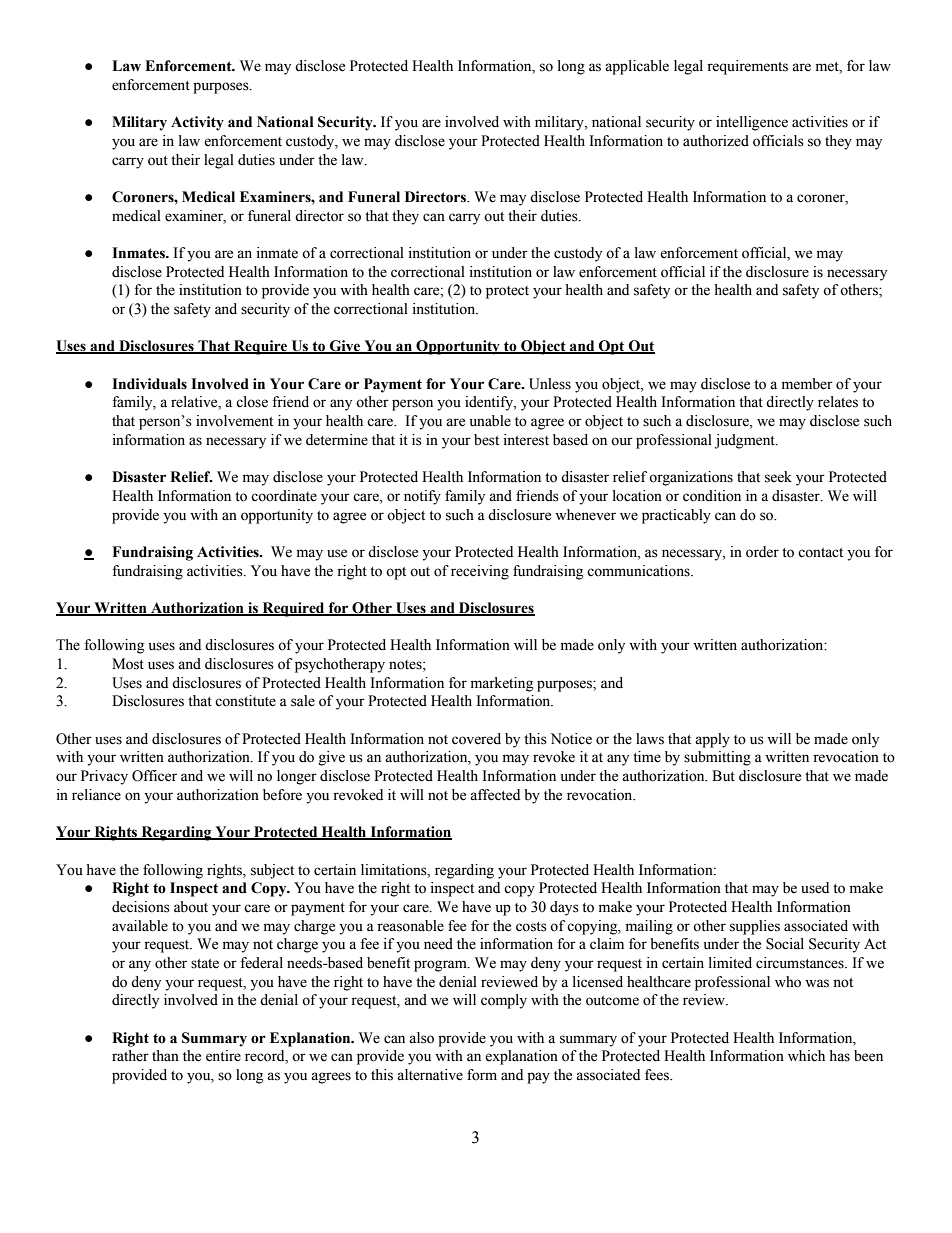 The image size is (952, 1233). I want to click on Unless, so click(550, 384).
